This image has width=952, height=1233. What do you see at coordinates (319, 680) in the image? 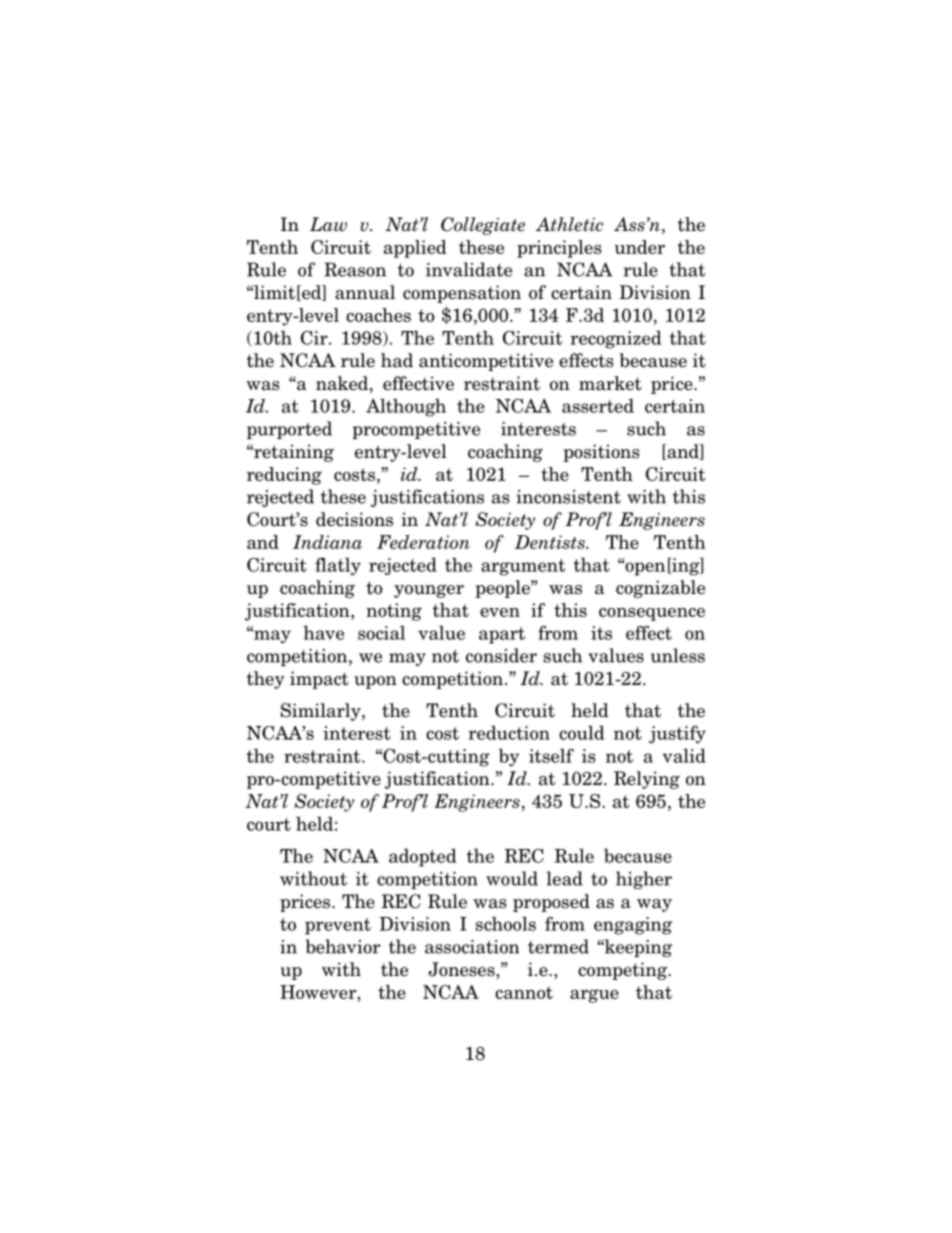
I see `impact` at bounding box center [319, 680].
